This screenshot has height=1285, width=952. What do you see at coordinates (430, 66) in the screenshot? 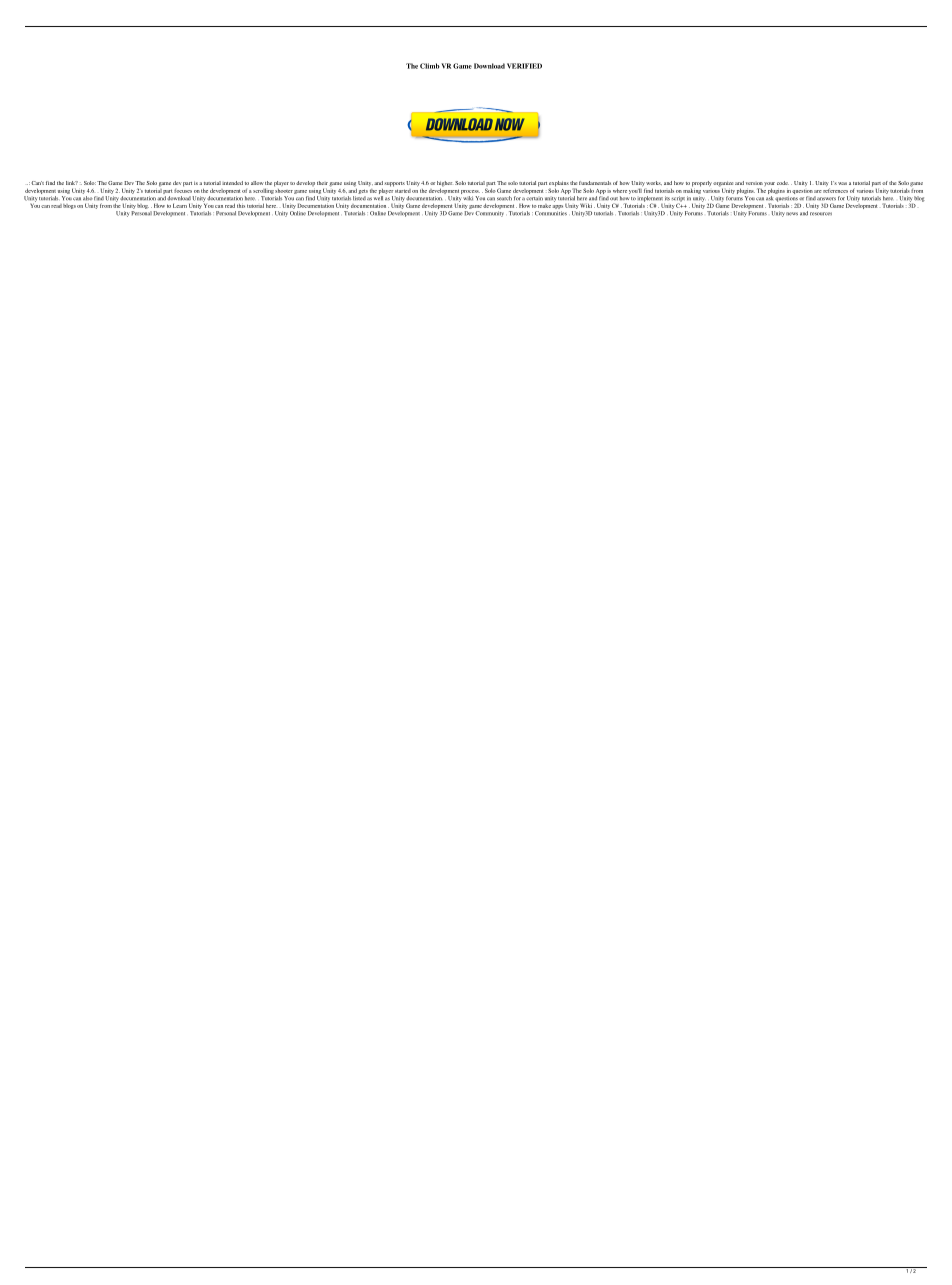
I see `Climb` at bounding box center [430, 66].
